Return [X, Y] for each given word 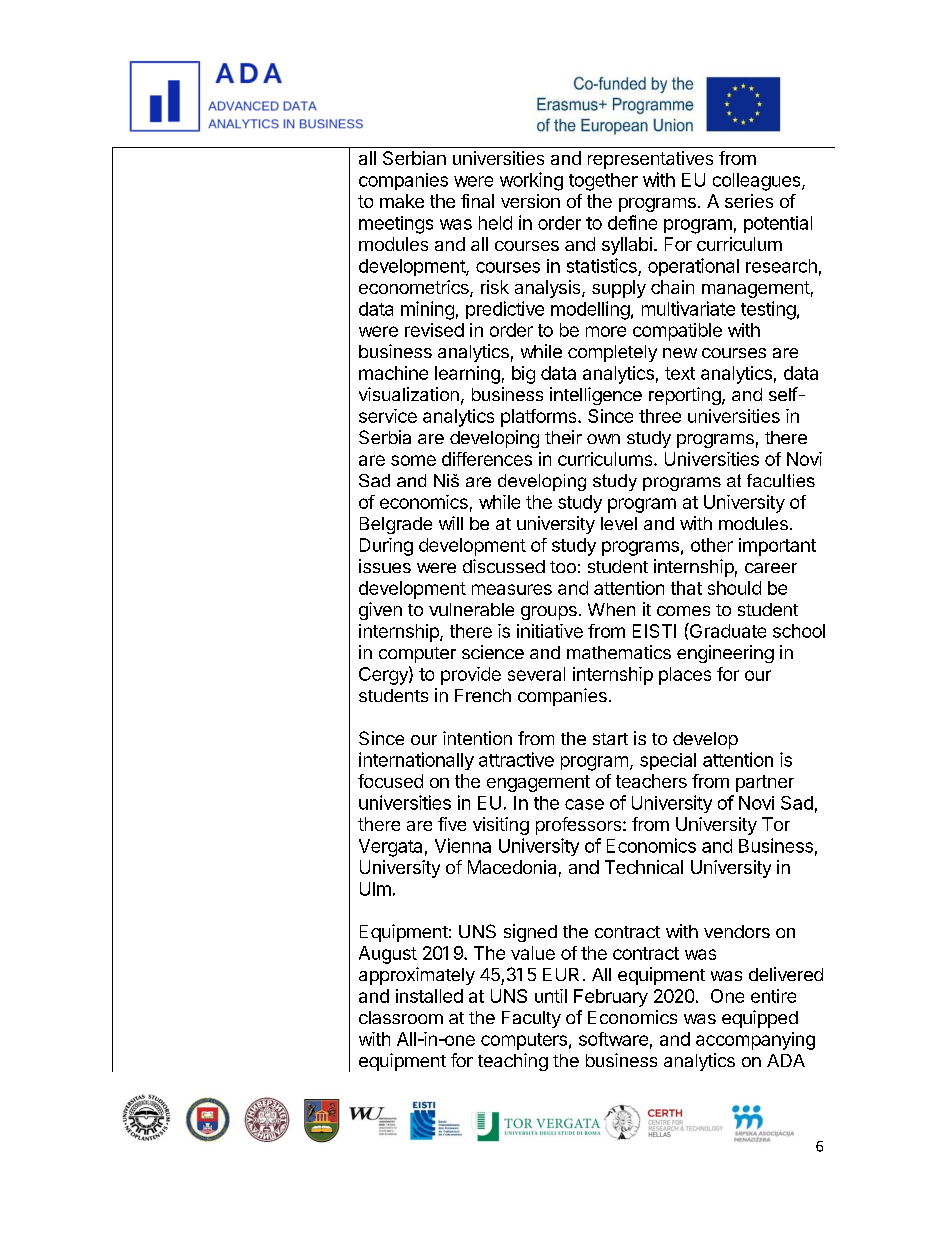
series [749, 201]
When [611, 609]
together [603, 182]
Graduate [727, 630]
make [402, 201]
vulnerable [471, 609]
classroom [401, 1017]
